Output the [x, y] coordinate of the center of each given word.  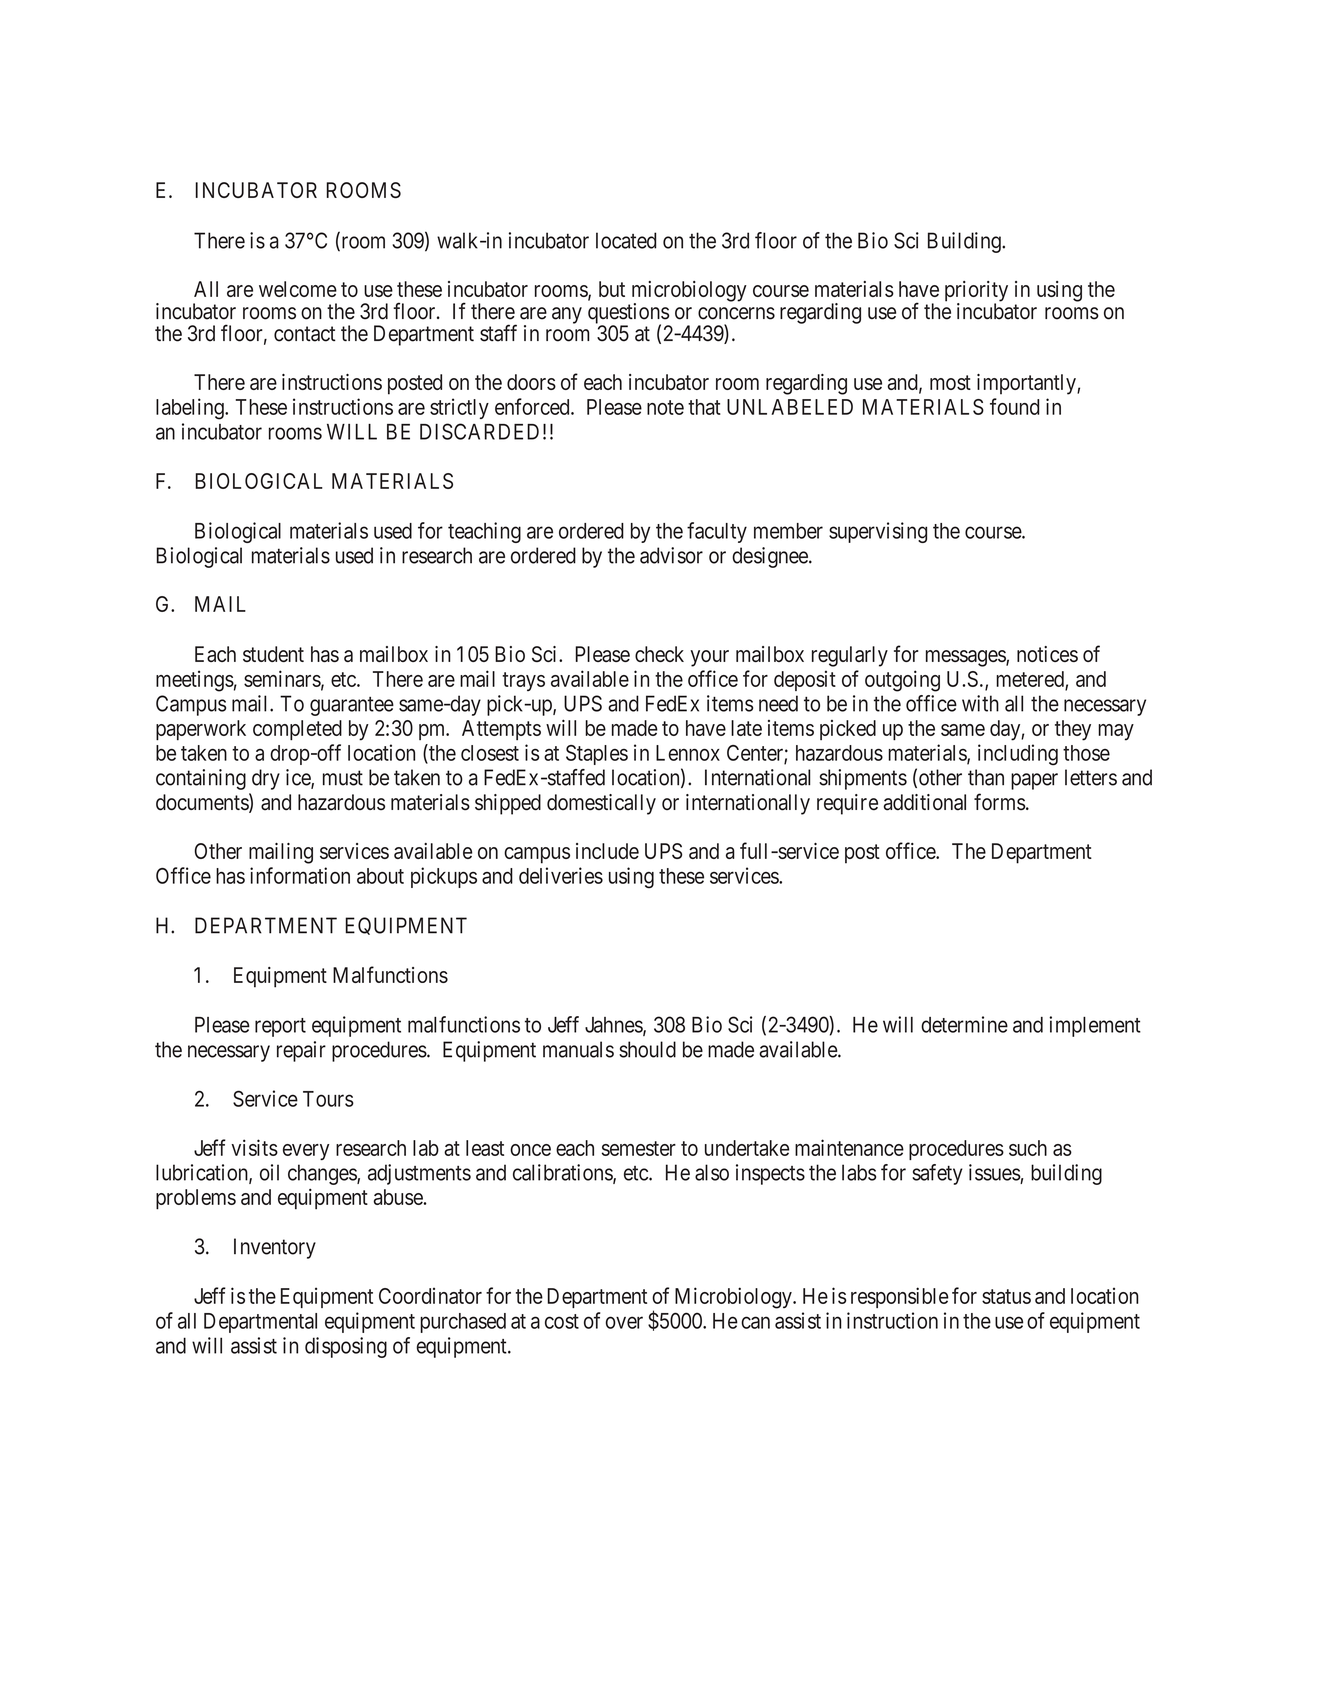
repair [301, 1051]
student [273, 654]
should [647, 1049]
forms [1000, 802]
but [612, 289]
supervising [878, 532]
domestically [601, 804]
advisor [671, 555]
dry [266, 779]
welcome [298, 289]
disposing [346, 1347]
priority [976, 292]
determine [964, 1024]
